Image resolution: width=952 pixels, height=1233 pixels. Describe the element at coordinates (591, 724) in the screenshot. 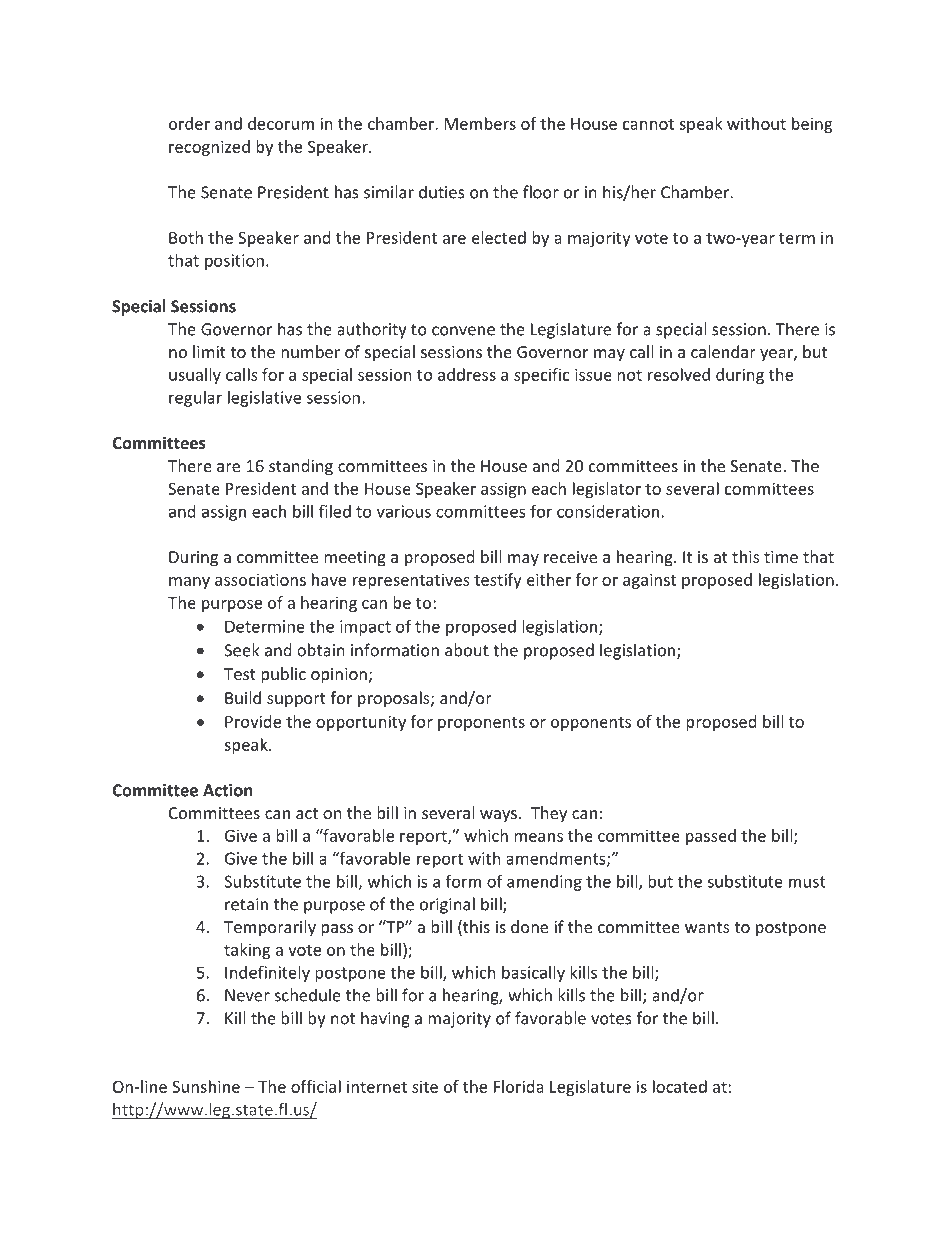

I see `opponents` at that location.
